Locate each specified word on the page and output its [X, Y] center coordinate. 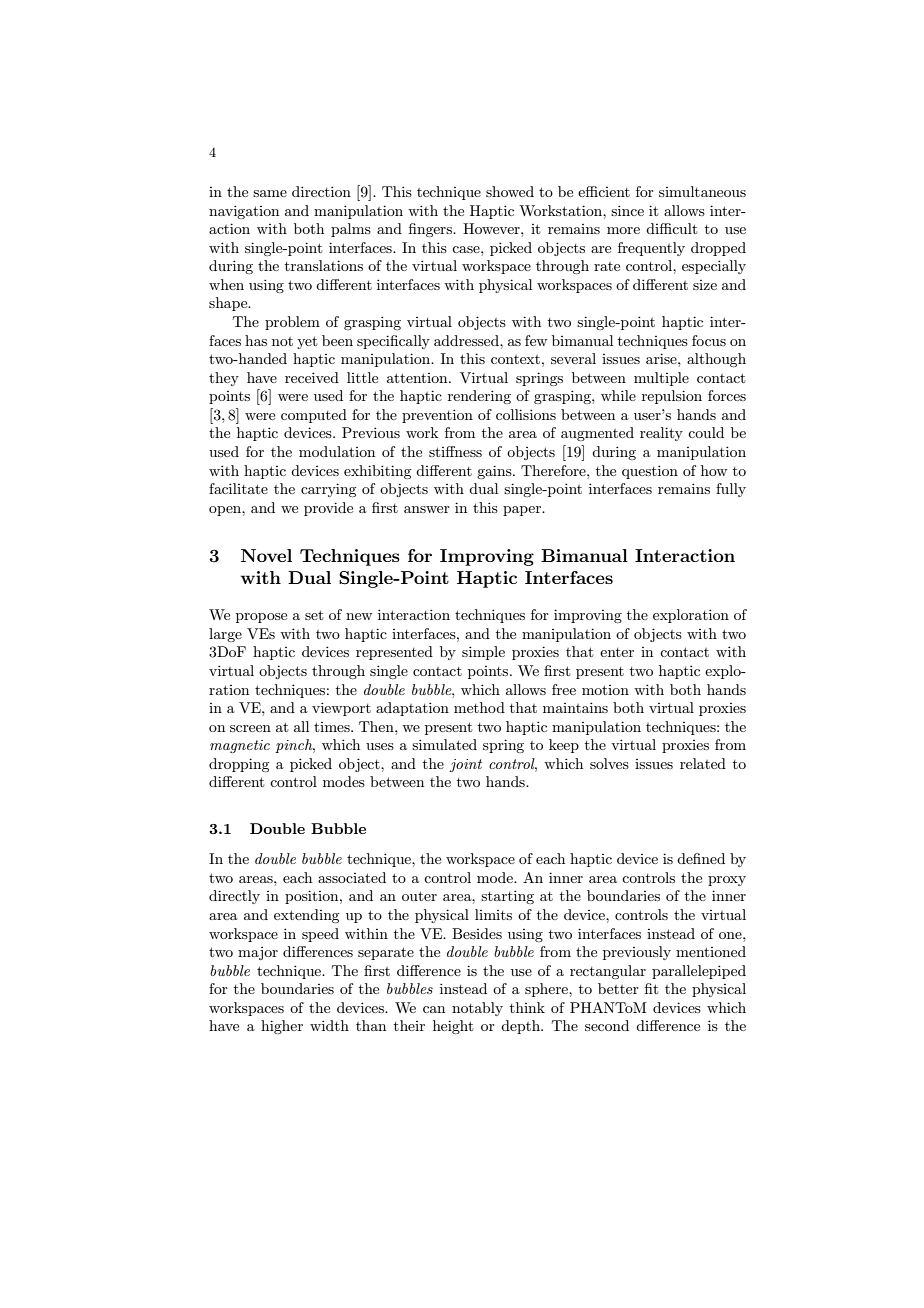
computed [314, 416]
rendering [479, 397]
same [270, 193]
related [703, 763]
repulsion [672, 397]
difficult [671, 228]
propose [261, 618]
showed [510, 191]
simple [483, 653]
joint [465, 765]
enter [617, 652]
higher [282, 1027]
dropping [239, 765]
